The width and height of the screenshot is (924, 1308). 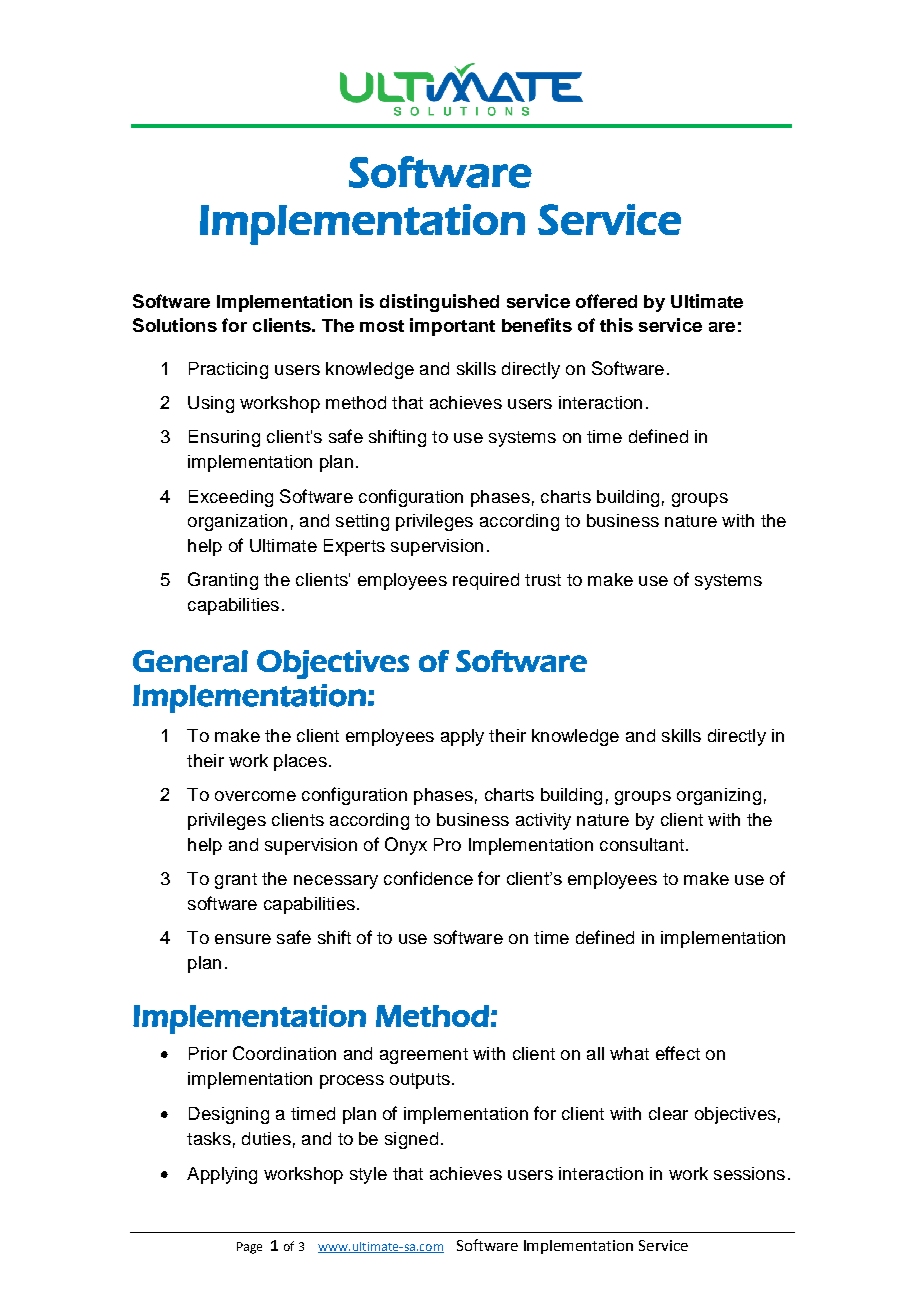 What do you see at coordinates (543, 580) in the screenshot?
I see `trust` at bounding box center [543, 580].
